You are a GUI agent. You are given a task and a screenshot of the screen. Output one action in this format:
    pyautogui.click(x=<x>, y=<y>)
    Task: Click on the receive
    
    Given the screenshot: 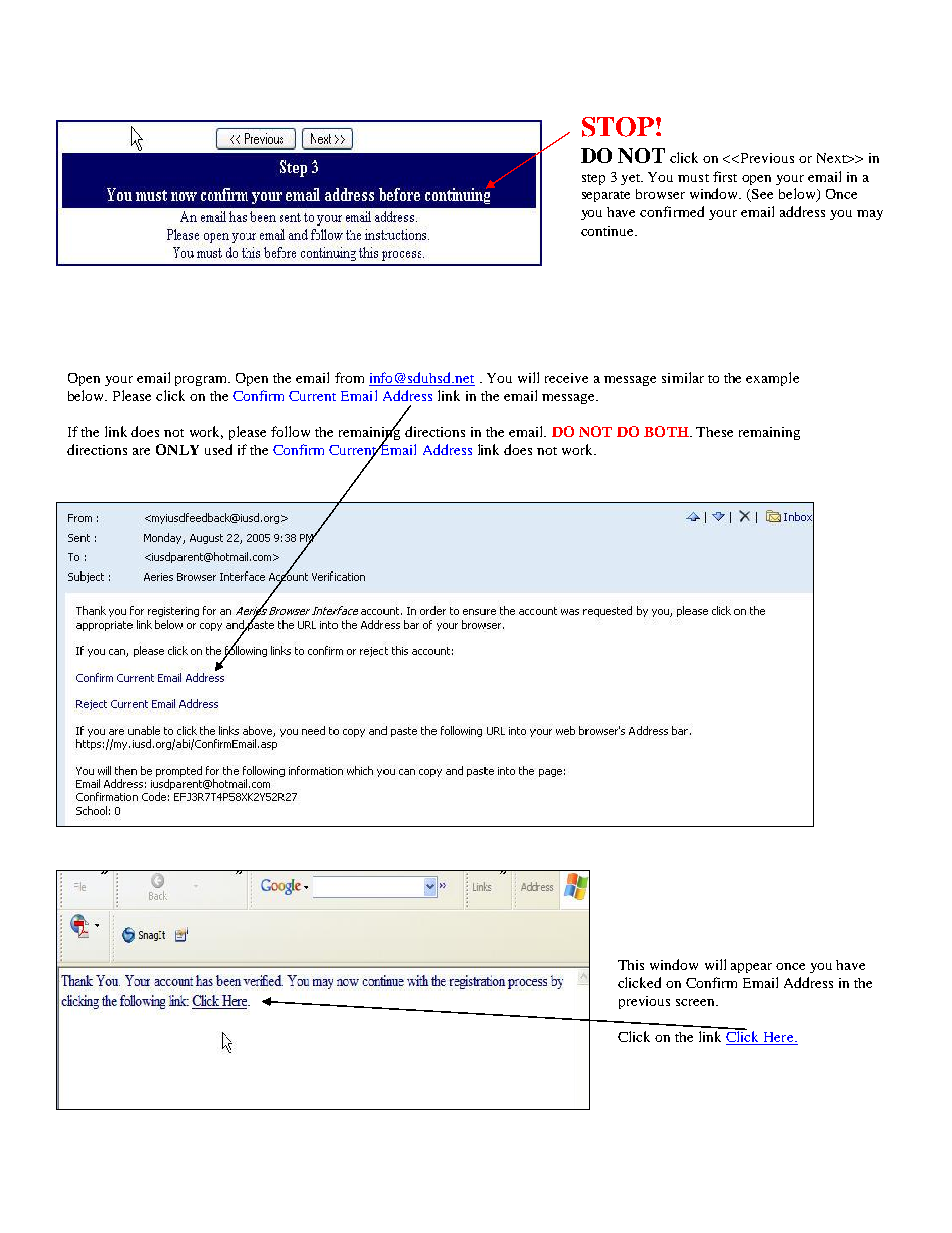 What is the action you would take?
    pyautogui.click(x=566, y=378)
